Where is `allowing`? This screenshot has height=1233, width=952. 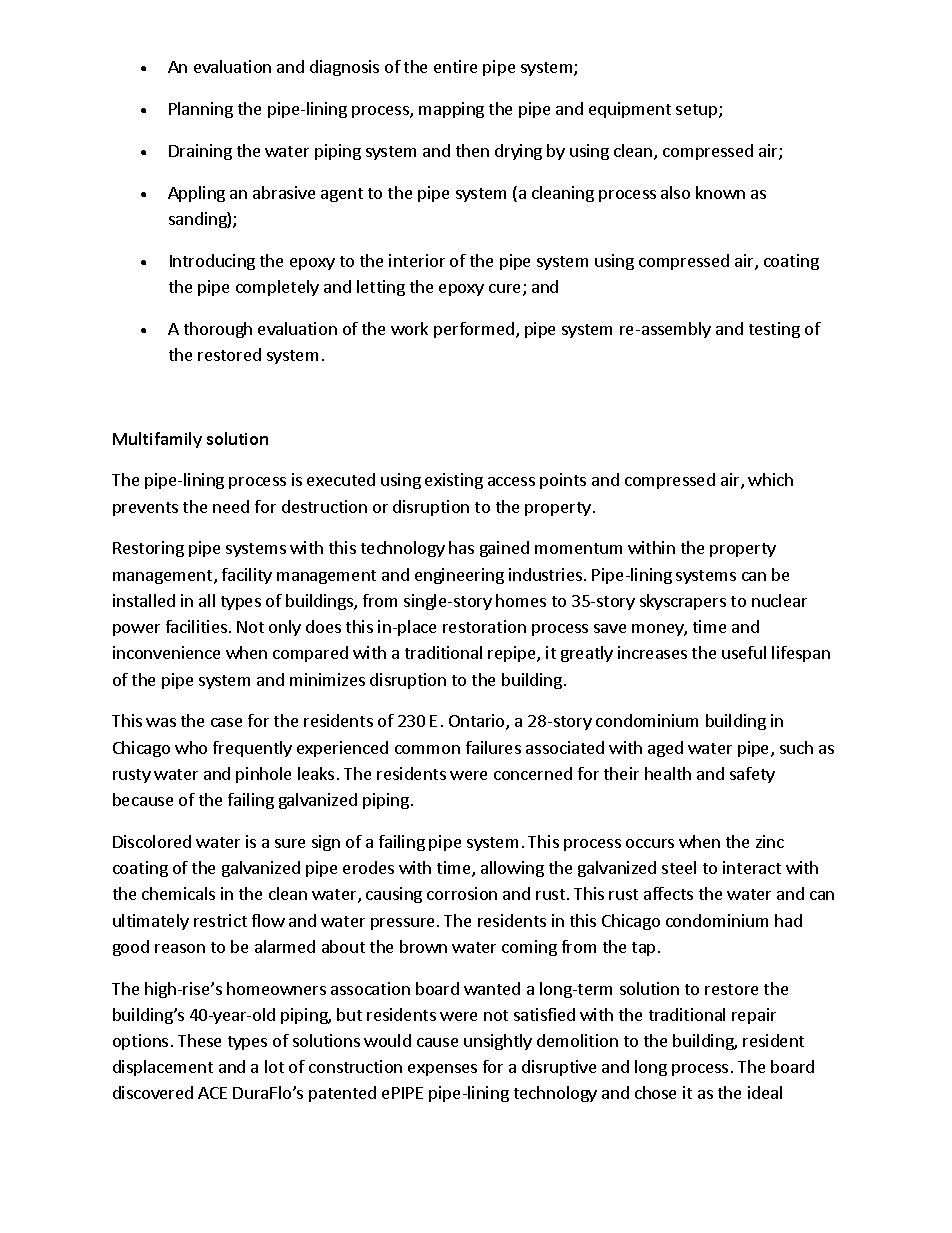
allowing is located at coordinates (512, 869).
